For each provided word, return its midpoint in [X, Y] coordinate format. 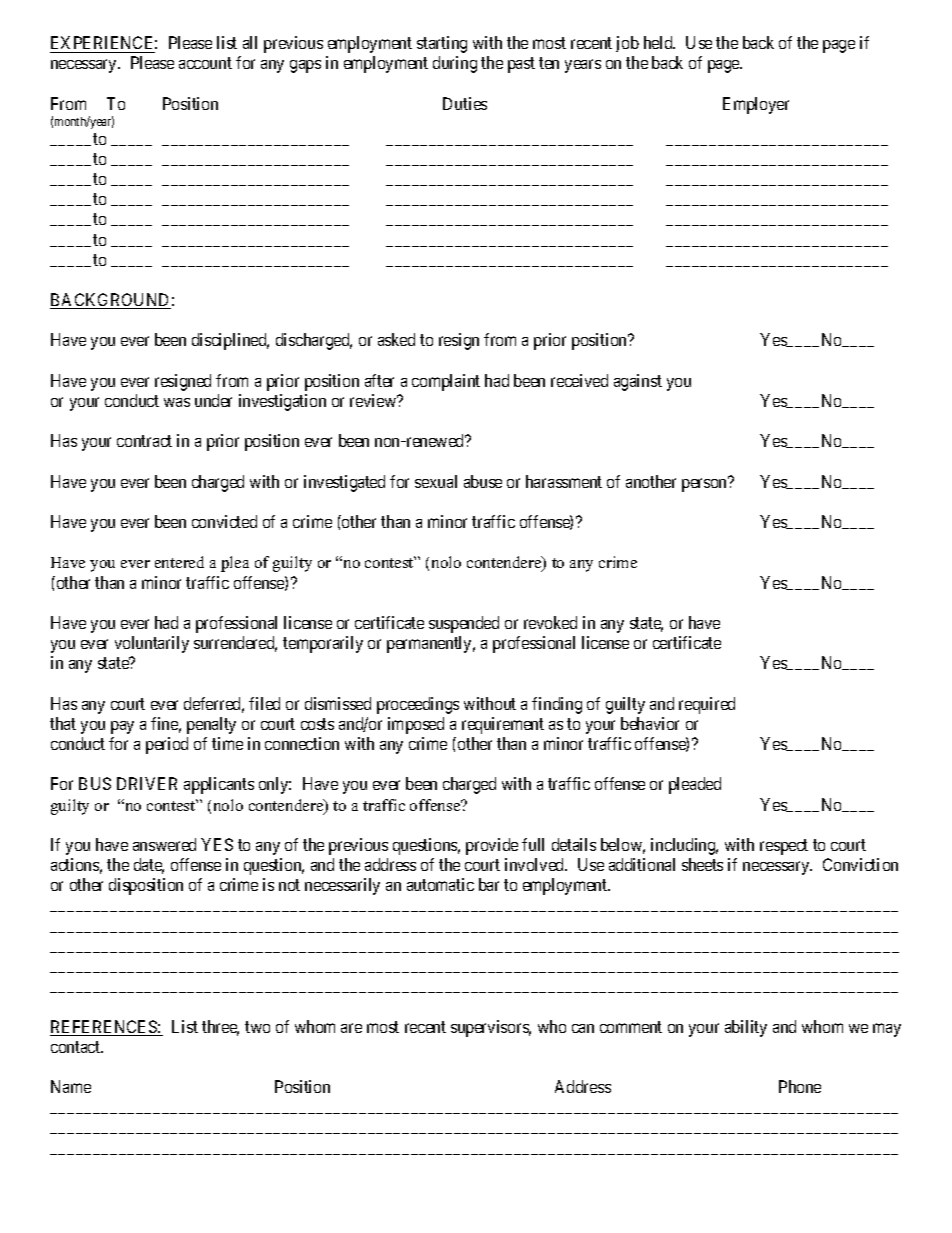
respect [784, 847]
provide [492, 846]
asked [396, 339]
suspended [464, 624]
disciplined [230, 341]
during [455, 64]
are [351, 1028]
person [705, 485]
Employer [756, 105]
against [638, 382]
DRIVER [147, 783]
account [205, 63]
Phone [800, 1086]
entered [179, 562]
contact [77, 1047]
